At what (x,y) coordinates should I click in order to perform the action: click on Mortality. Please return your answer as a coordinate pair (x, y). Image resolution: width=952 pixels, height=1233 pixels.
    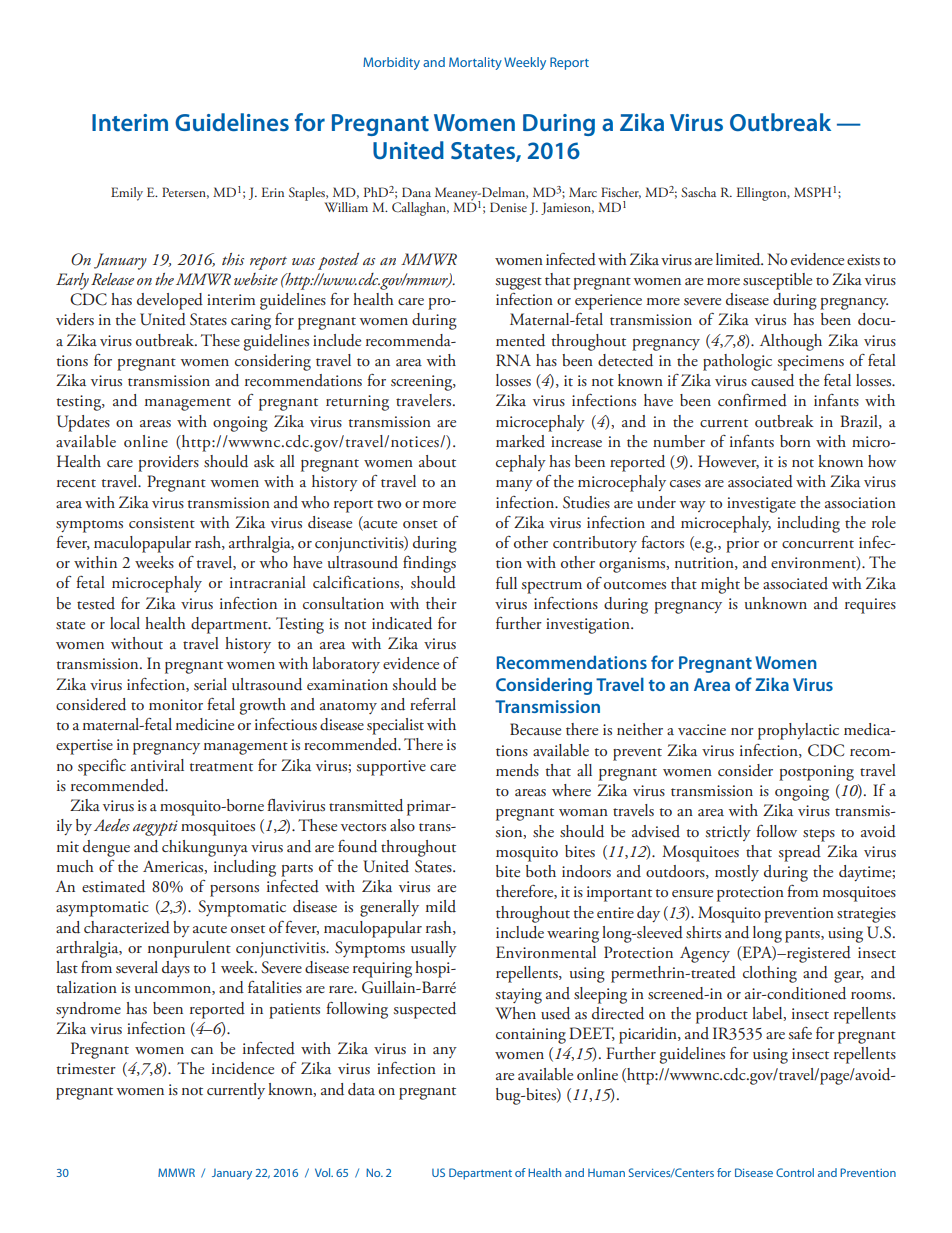
    Looking at the image, I should click on (475, 63).
